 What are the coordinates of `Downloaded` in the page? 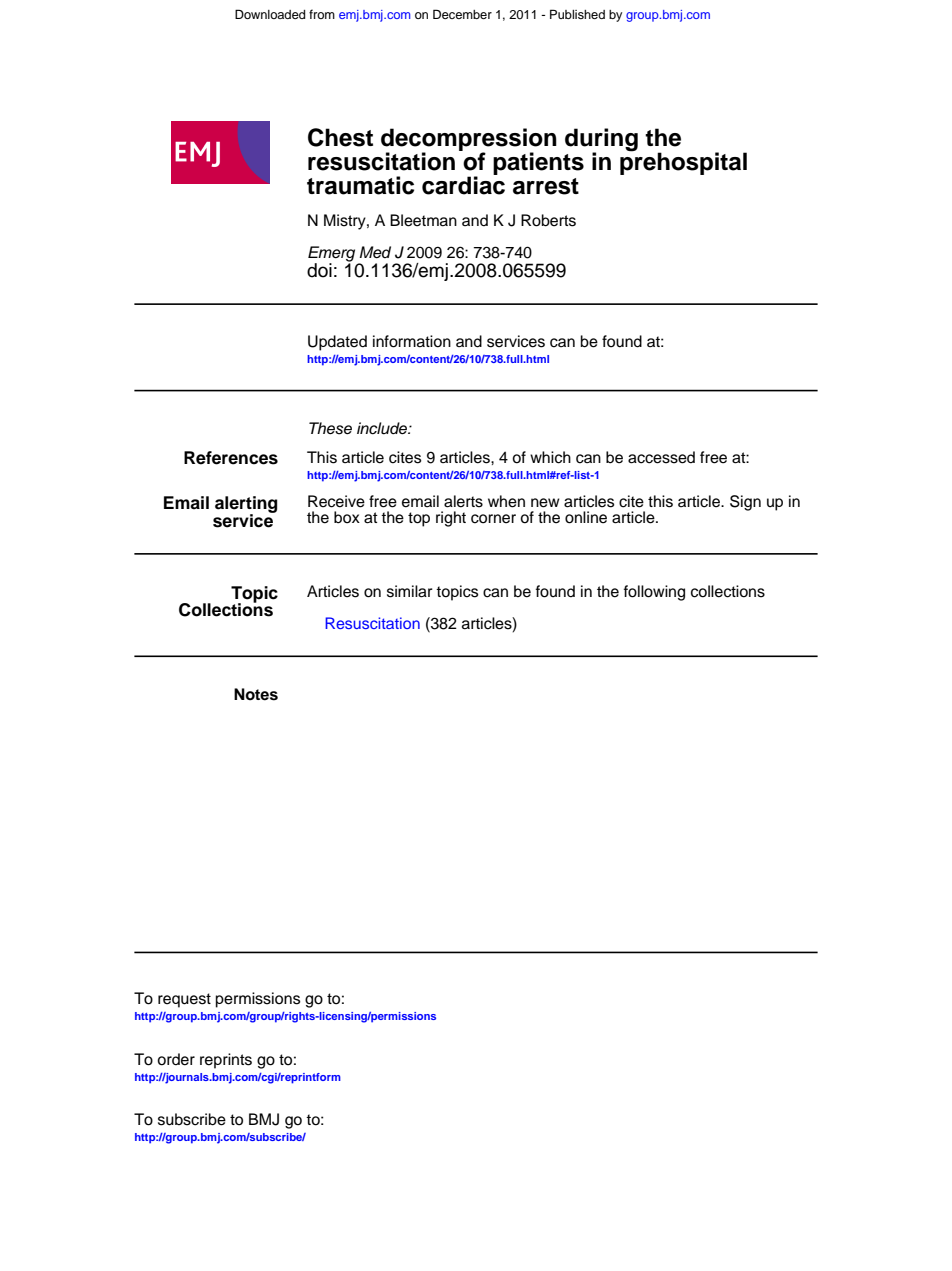 It's located at (270, 14).
